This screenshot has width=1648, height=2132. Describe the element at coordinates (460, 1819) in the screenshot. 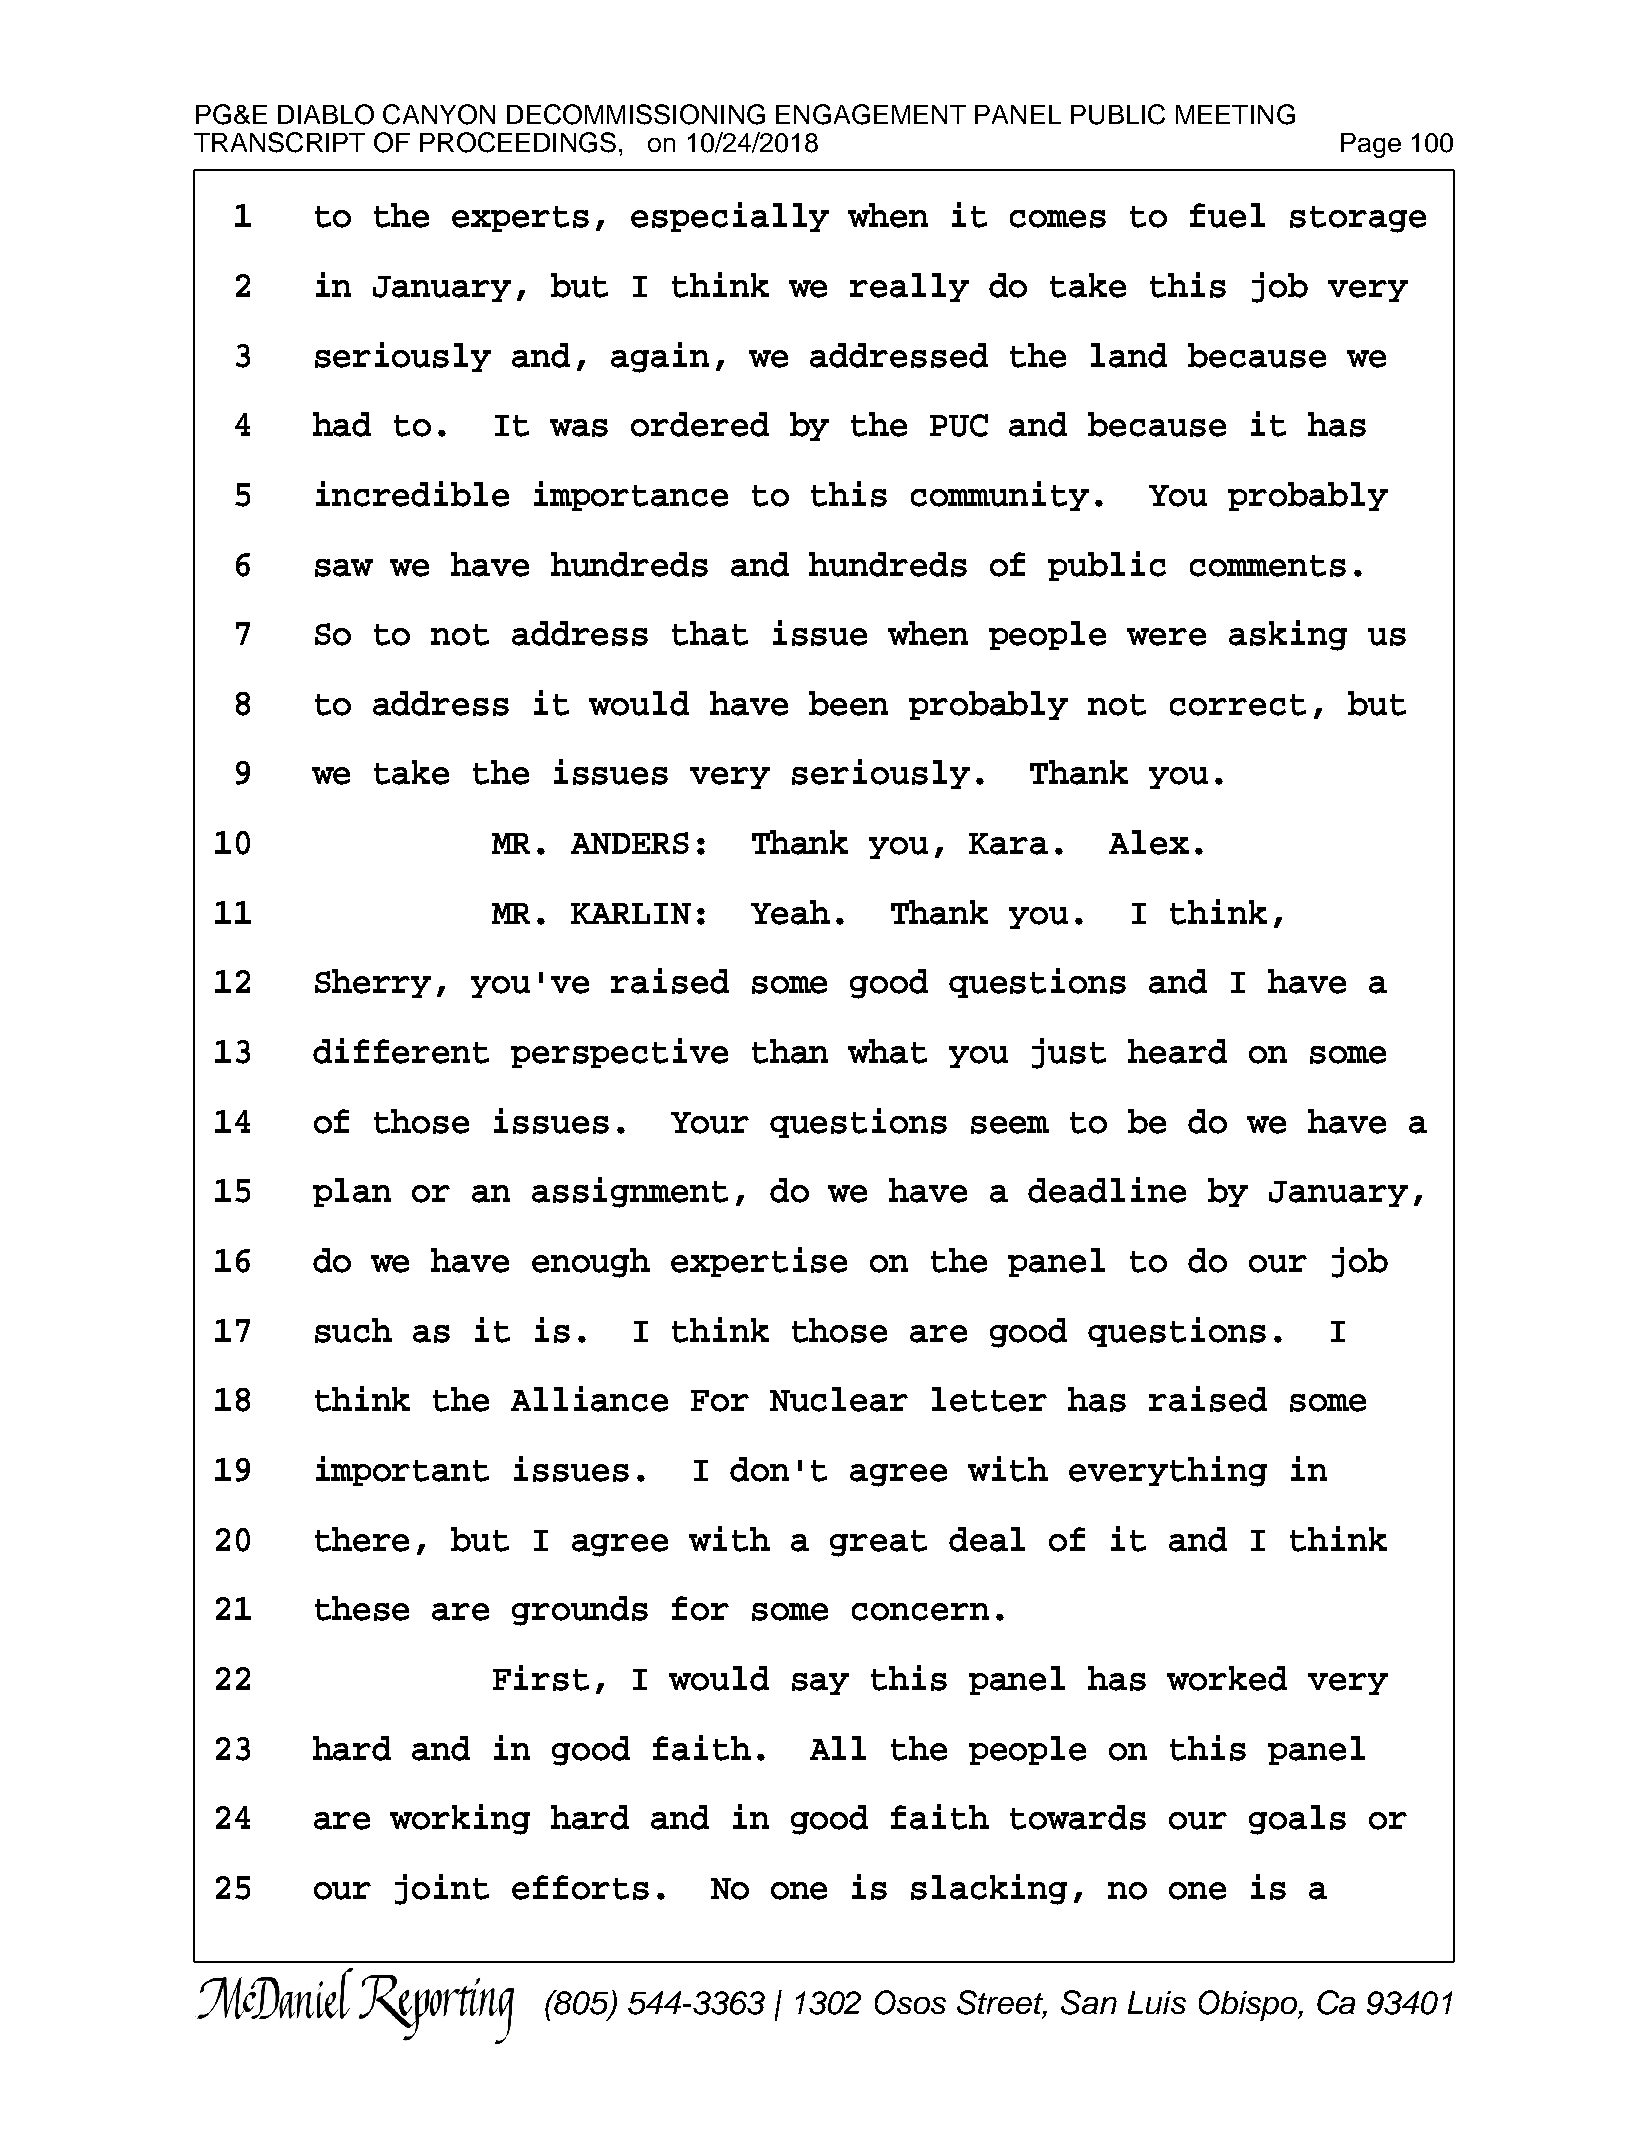

I see `working` at that location.
